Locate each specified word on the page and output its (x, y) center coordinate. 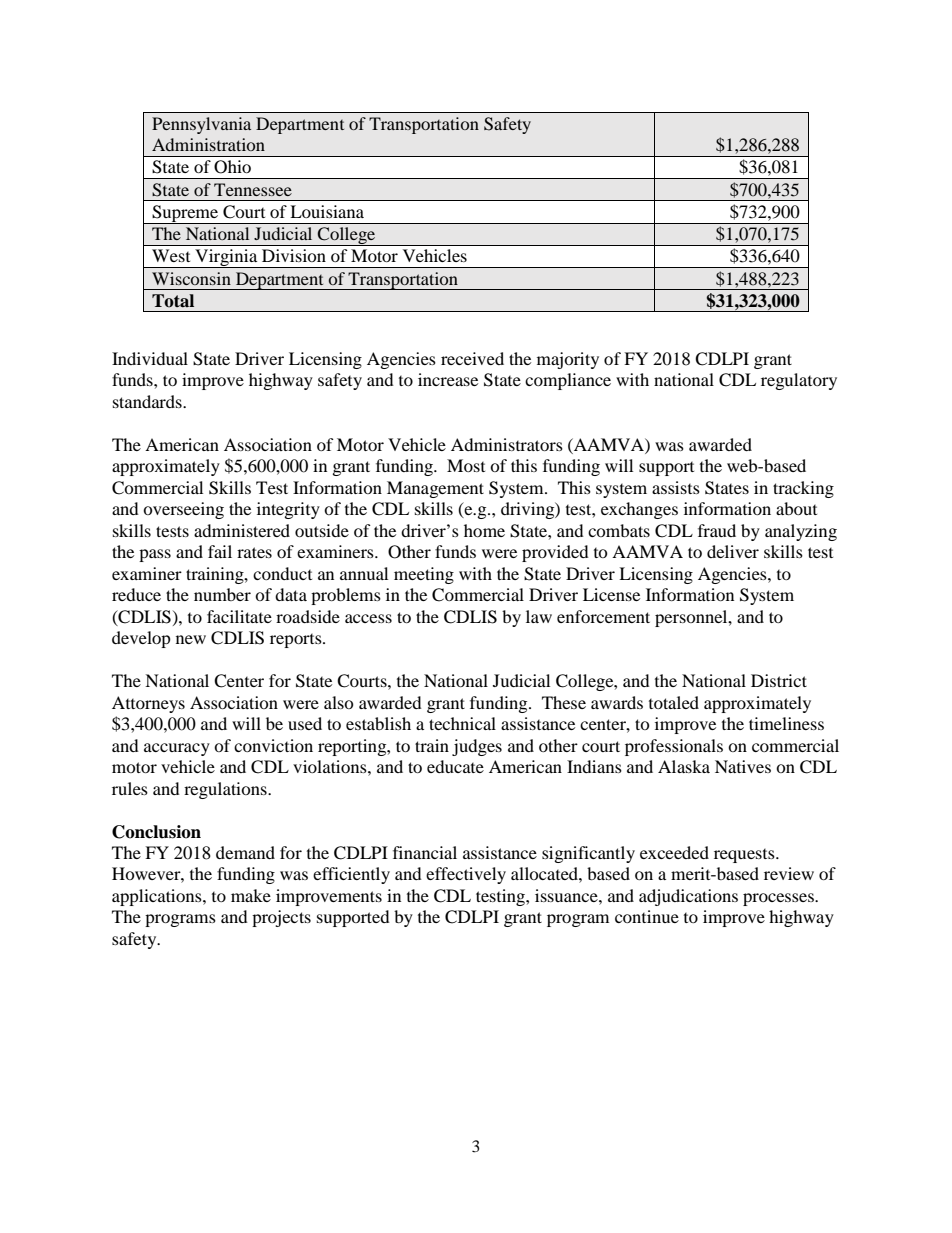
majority (568, 360)
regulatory (799, 381)
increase (448, 379)
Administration (208, 144)
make (251, 895)
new (191, 639)
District (779, 680)
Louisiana (327, 211)
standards (148, 401)
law (539, 616)
